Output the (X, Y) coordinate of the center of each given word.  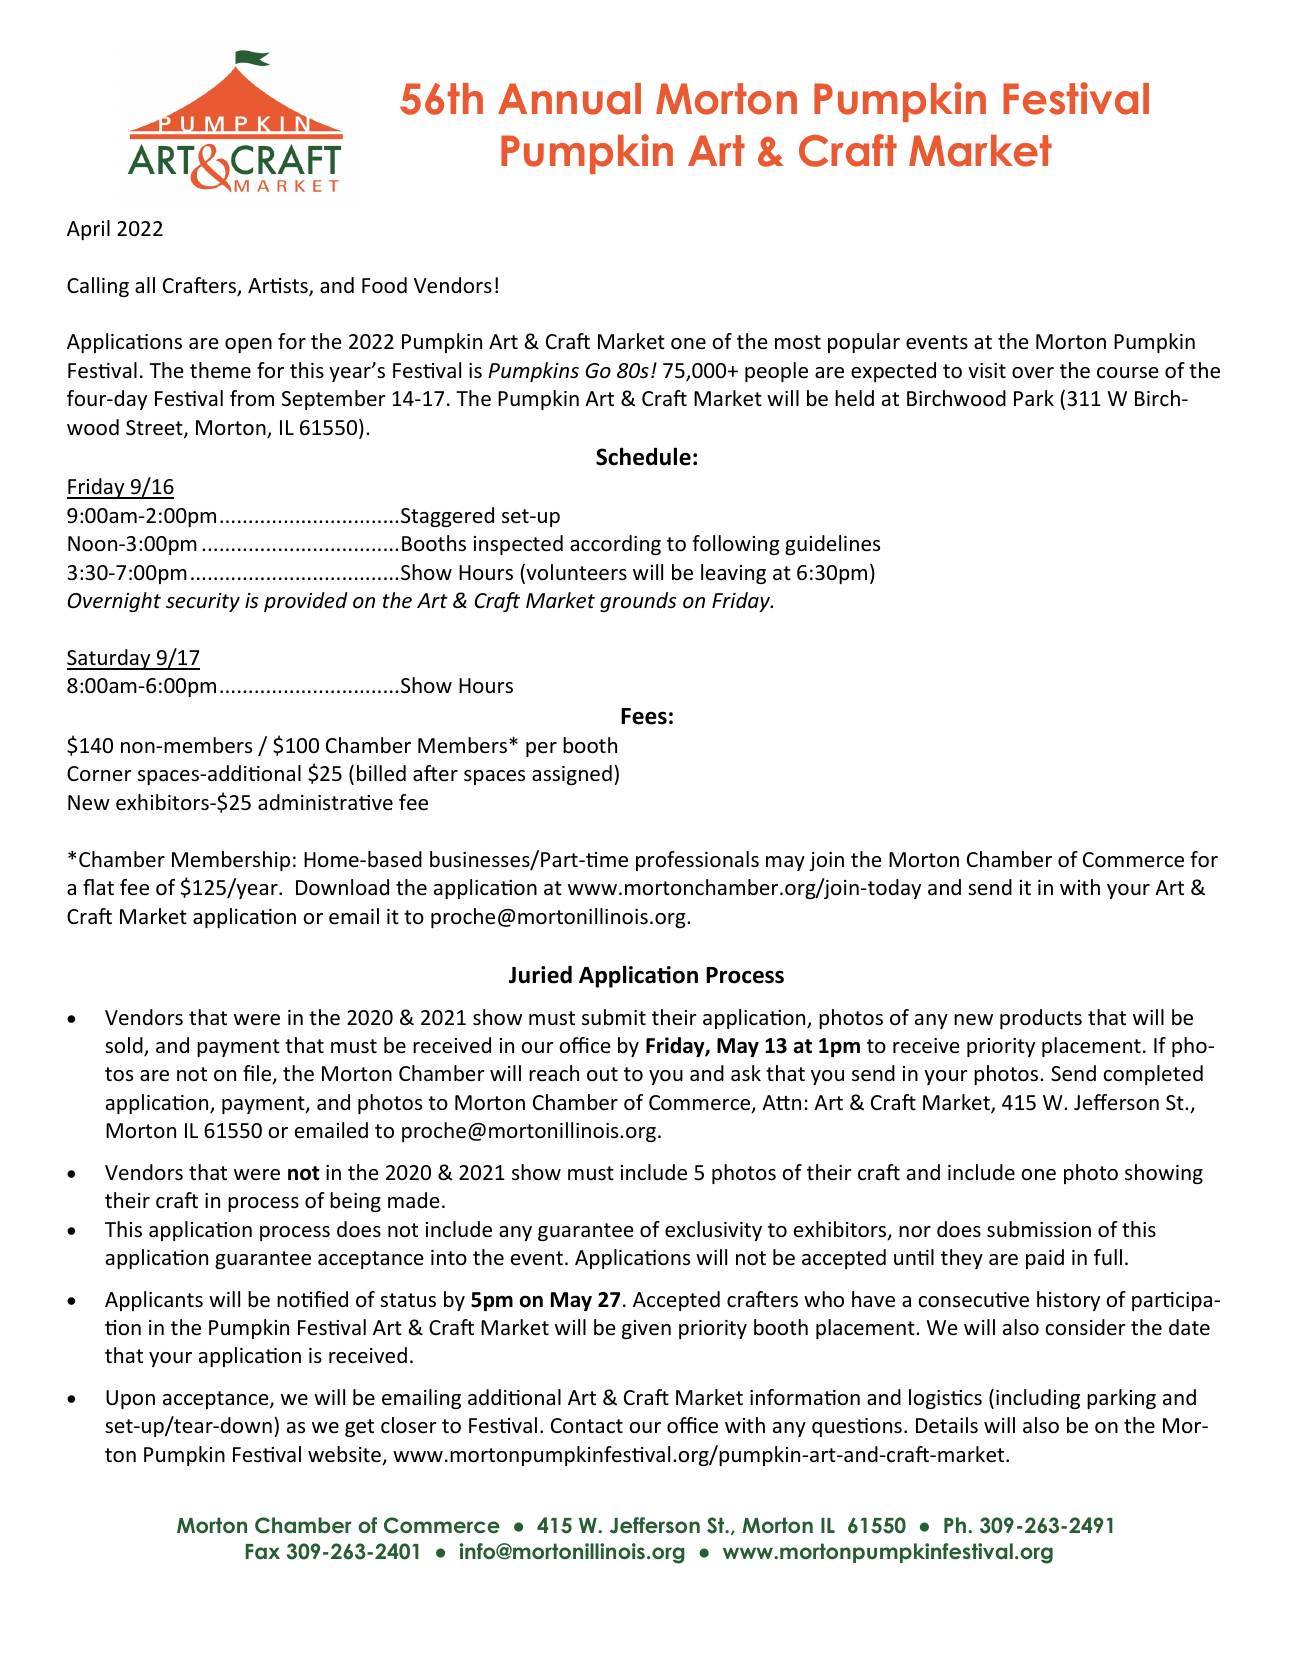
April (88, 230)
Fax (263, 1552)
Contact (587, 1426)
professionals (697, 861)
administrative (325, 802)
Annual (569, 99)
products (1041, 1019)
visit (987, 370)
